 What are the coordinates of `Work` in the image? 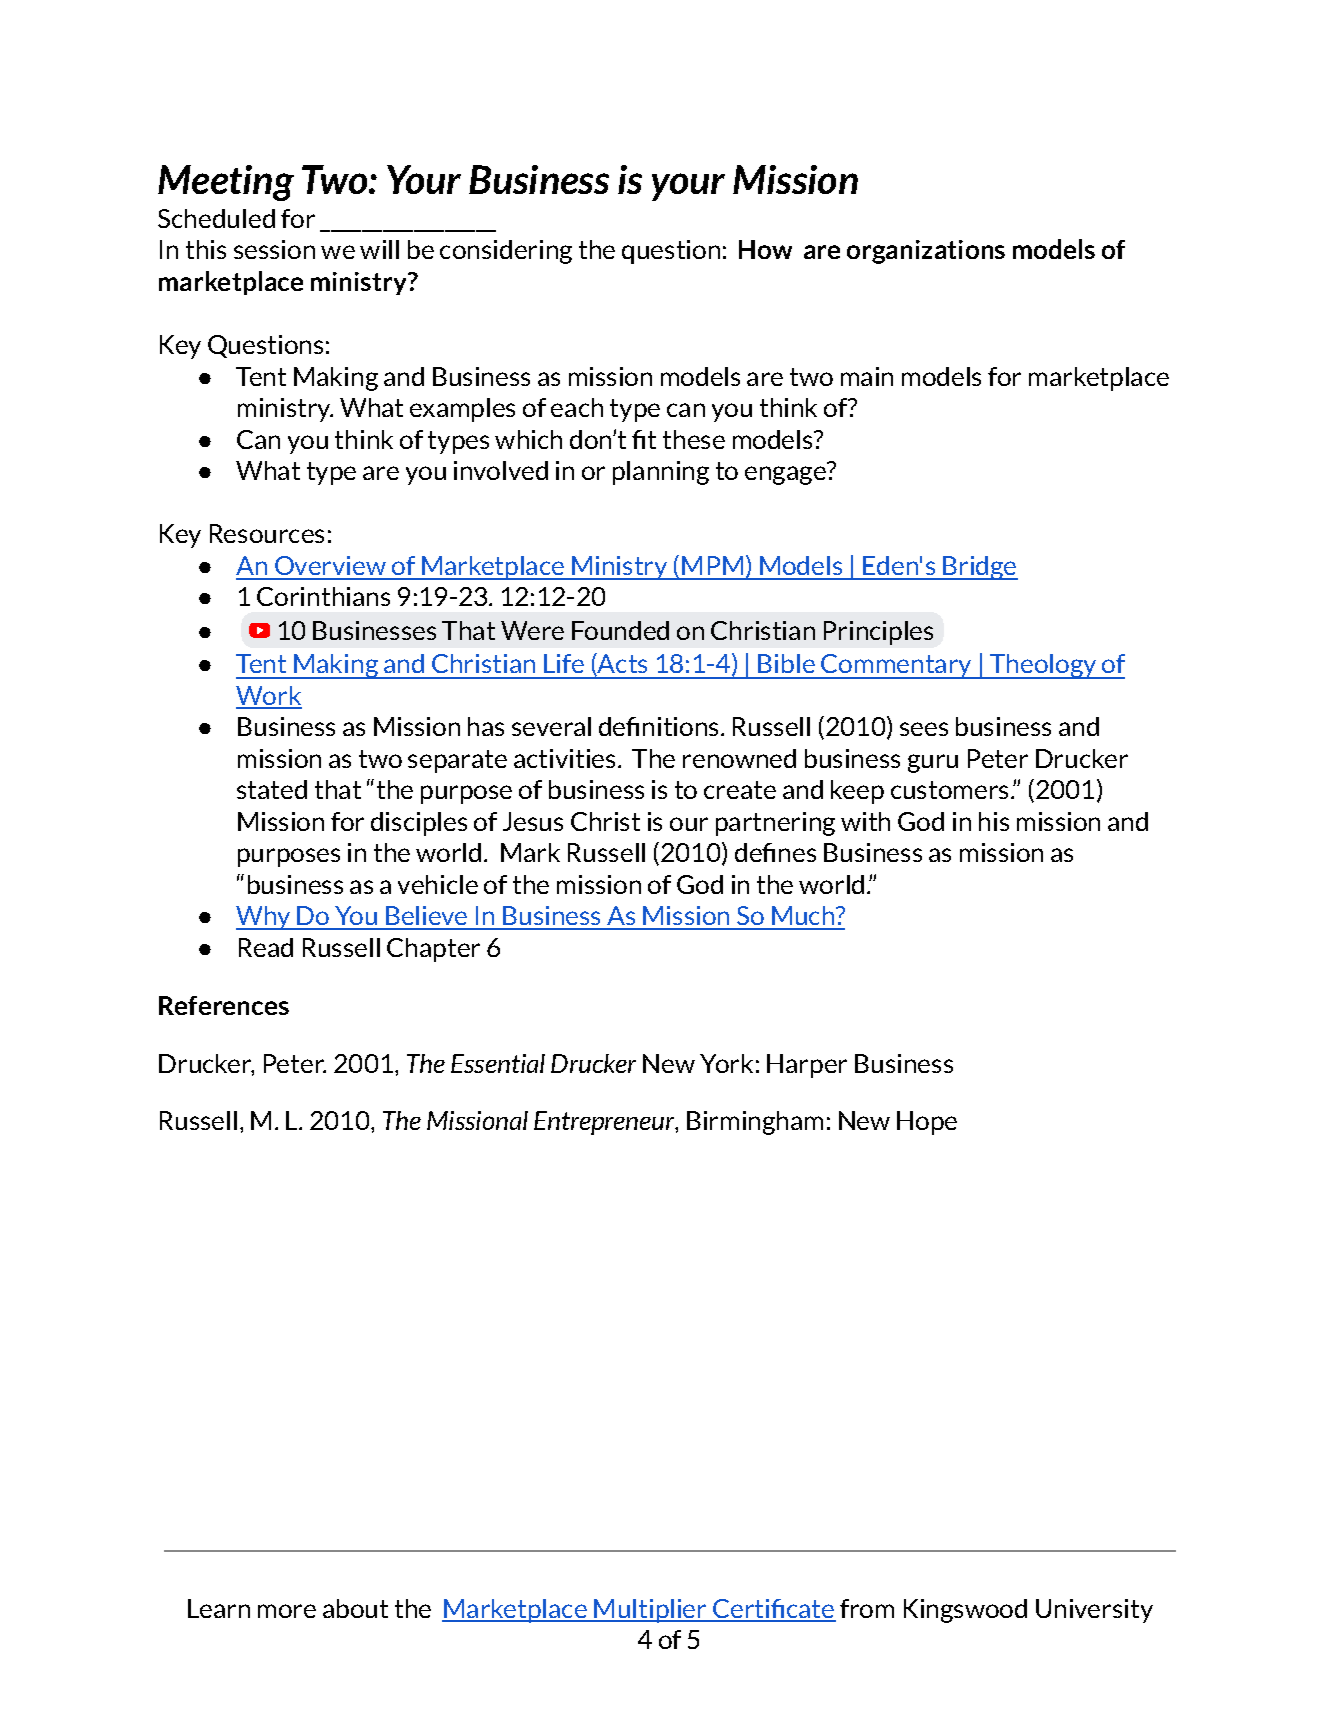 It's located at (269, 697).
